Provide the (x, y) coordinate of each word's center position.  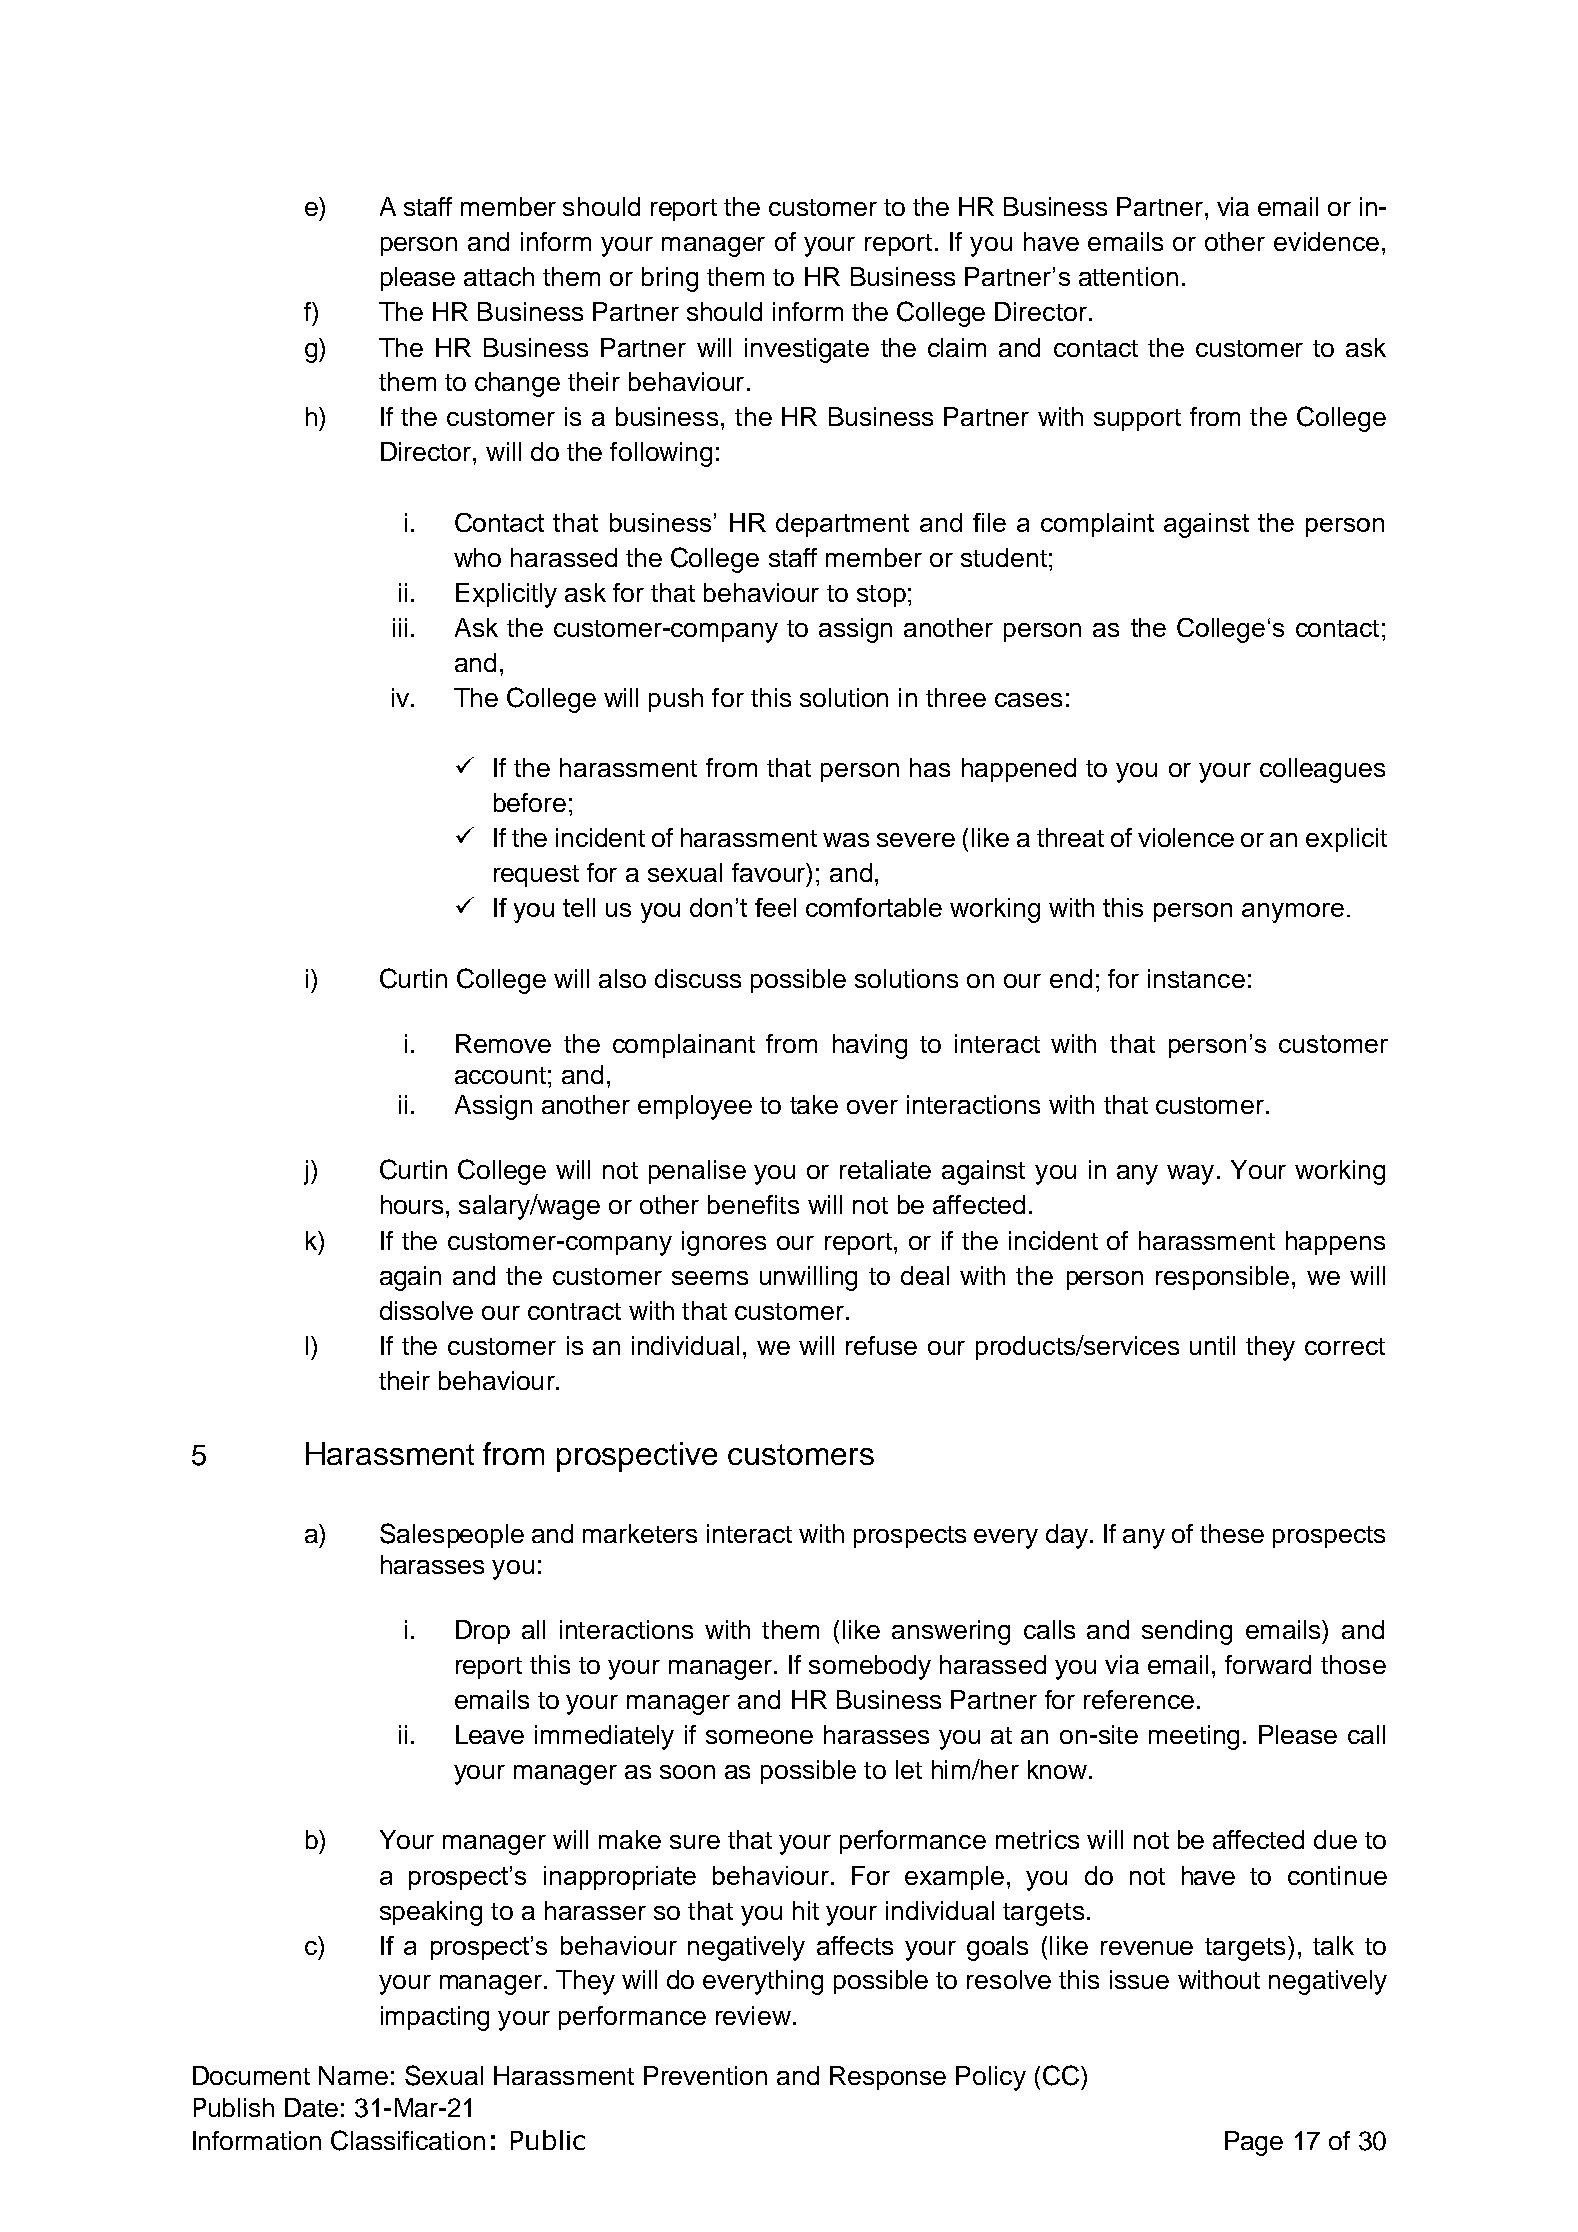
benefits (753, 1204)
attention (1128, 276)
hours (412, 1204)
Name (353, 2075)
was (846, 840)
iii (400, 627)
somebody (870, 1667)
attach (499, 276)
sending (1187, 1632)
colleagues (1322, 770)
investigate (807, 350)
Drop (483, 1632)
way (1190, 1175)
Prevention (705, 2075)
